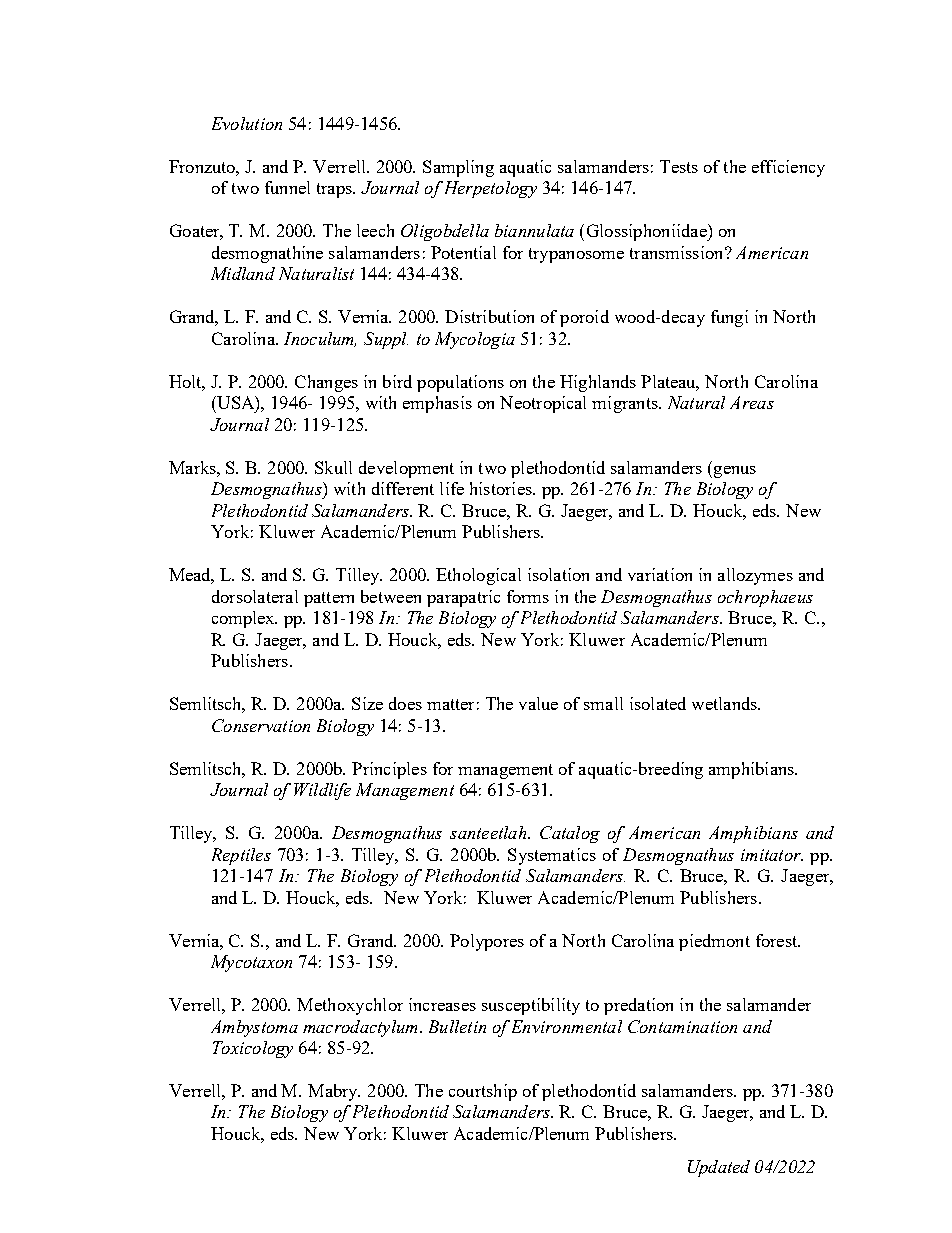  What do you see at coordinates (326, 383) in the document?
I see `Changes` at bounding box center [326, 383].
